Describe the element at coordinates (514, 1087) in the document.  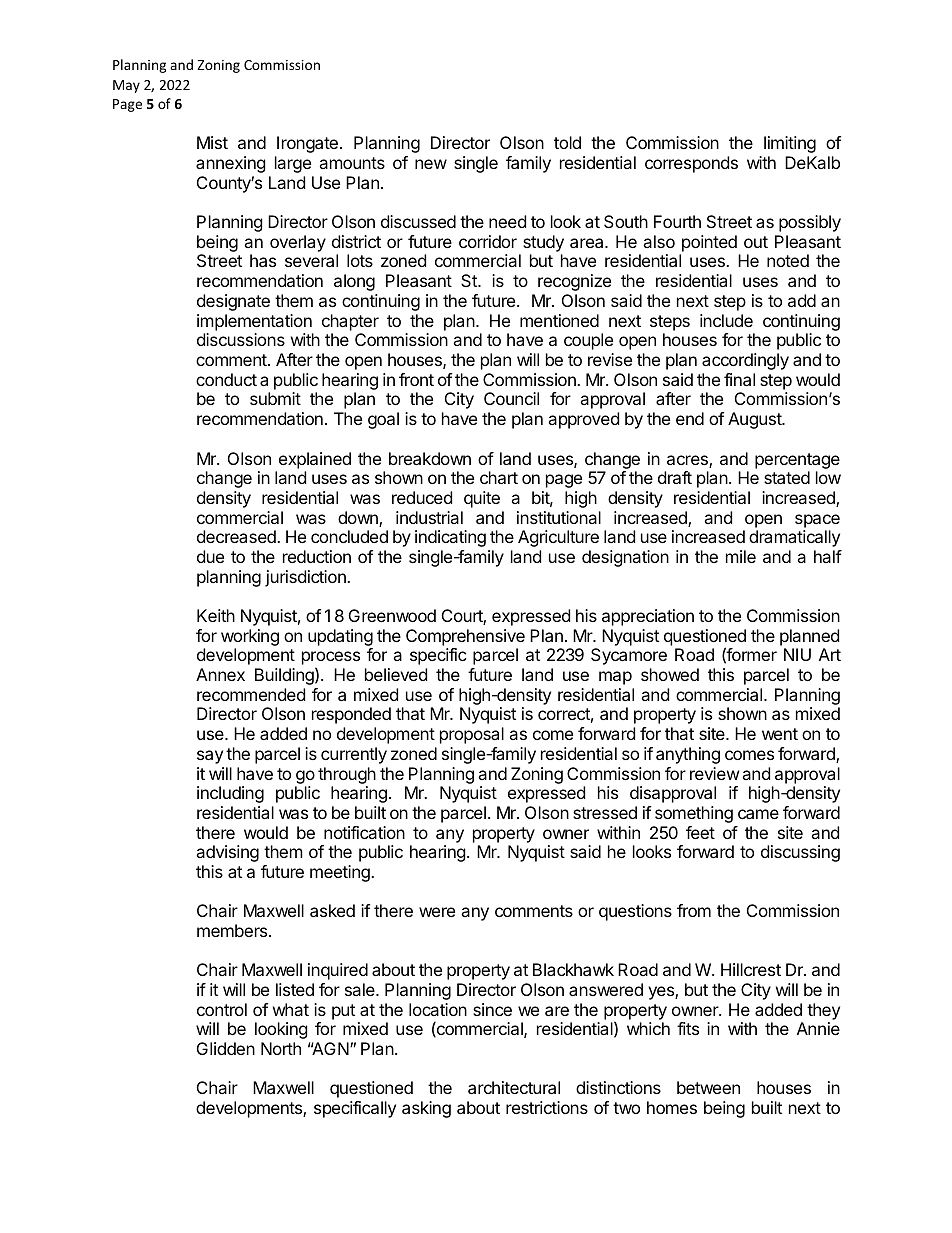
I see `architectural` at that location.
